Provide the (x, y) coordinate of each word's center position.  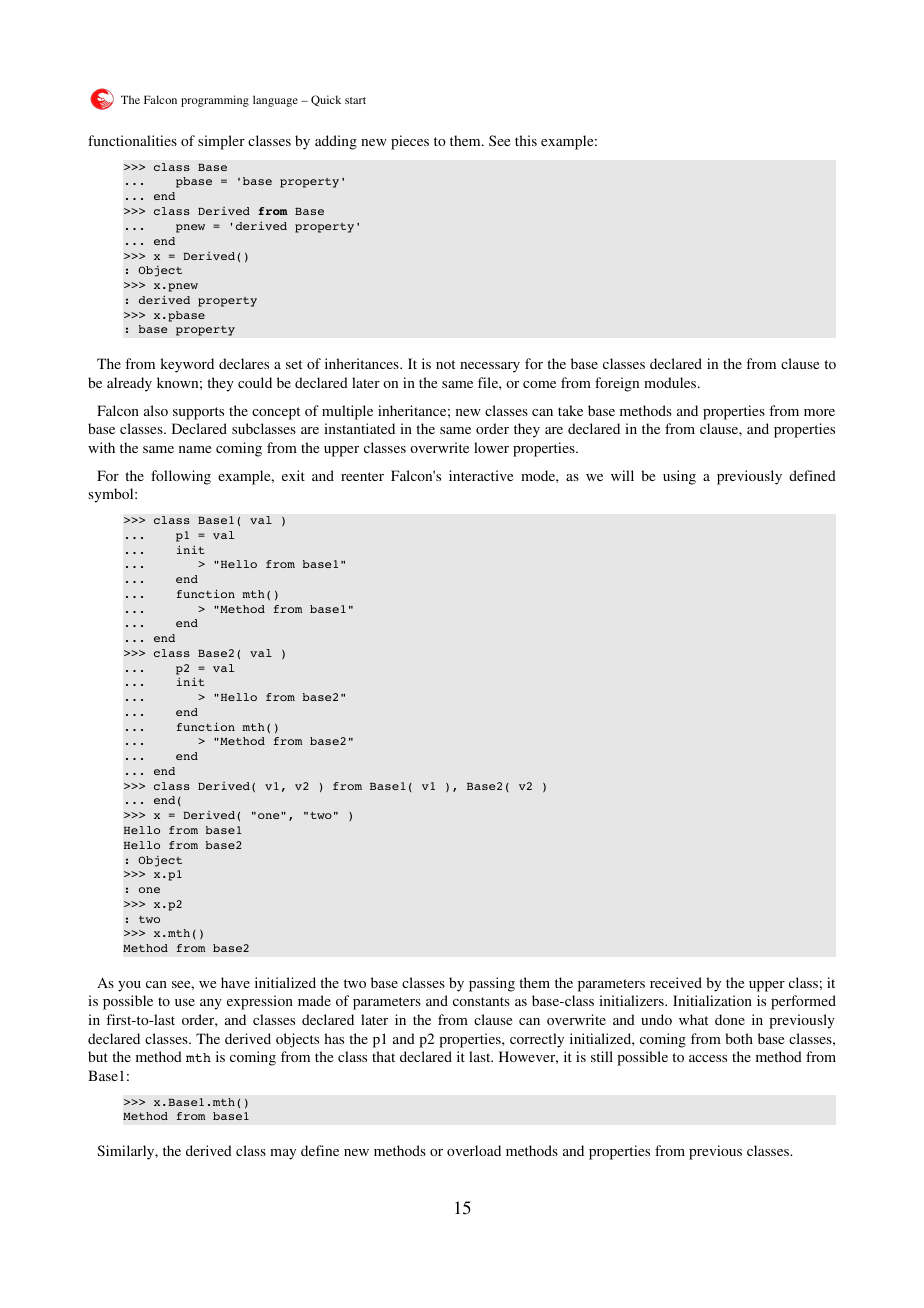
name (195, 449)
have (235, 982)
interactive (481, 475)
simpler (221, 142)
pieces (410, 142)
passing (492, 984)
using (679, 477)
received (676, 982)
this (526, 140)
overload (474, 1150)
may (283, 1154)
